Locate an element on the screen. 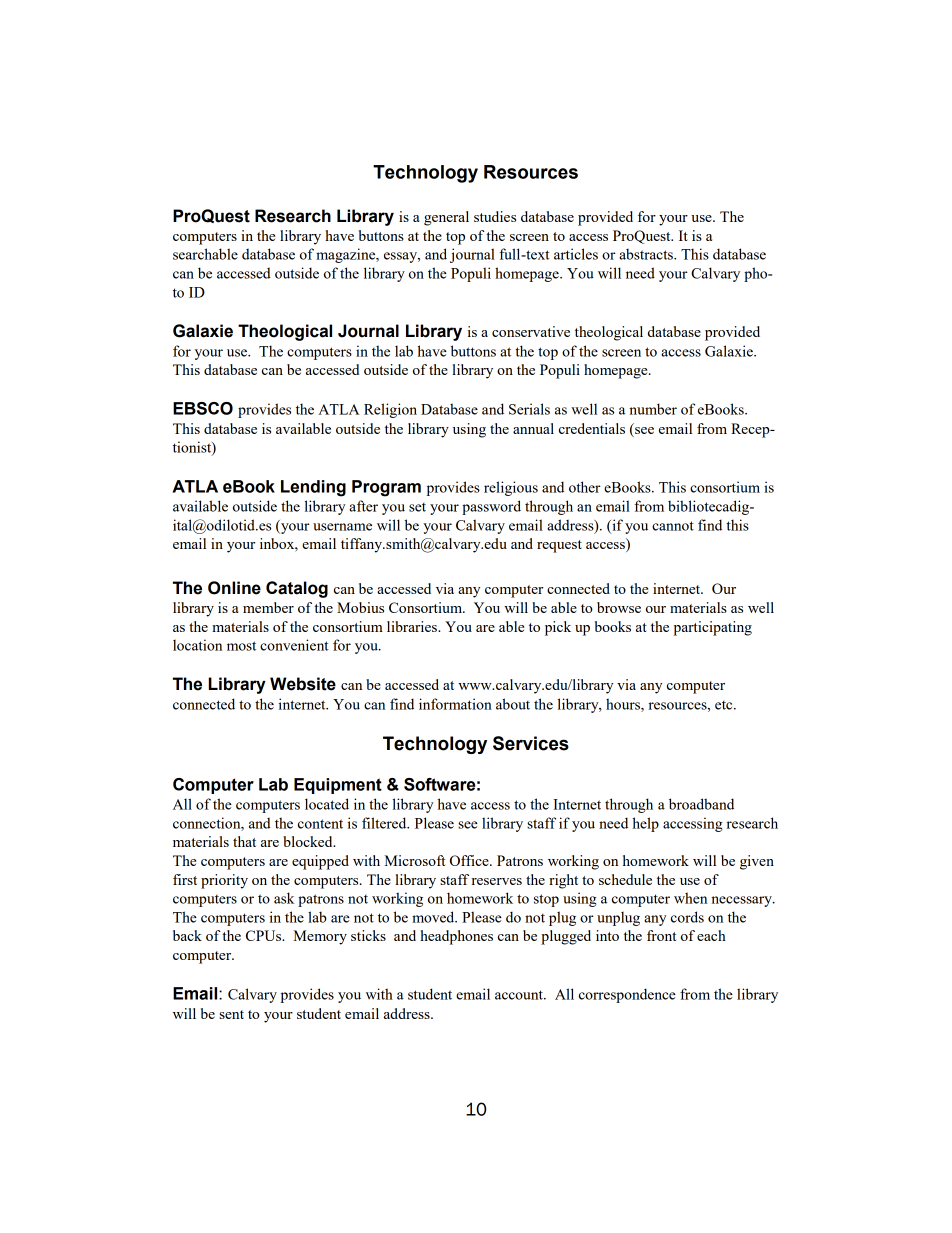  information is located at coordinates (455, 704).
